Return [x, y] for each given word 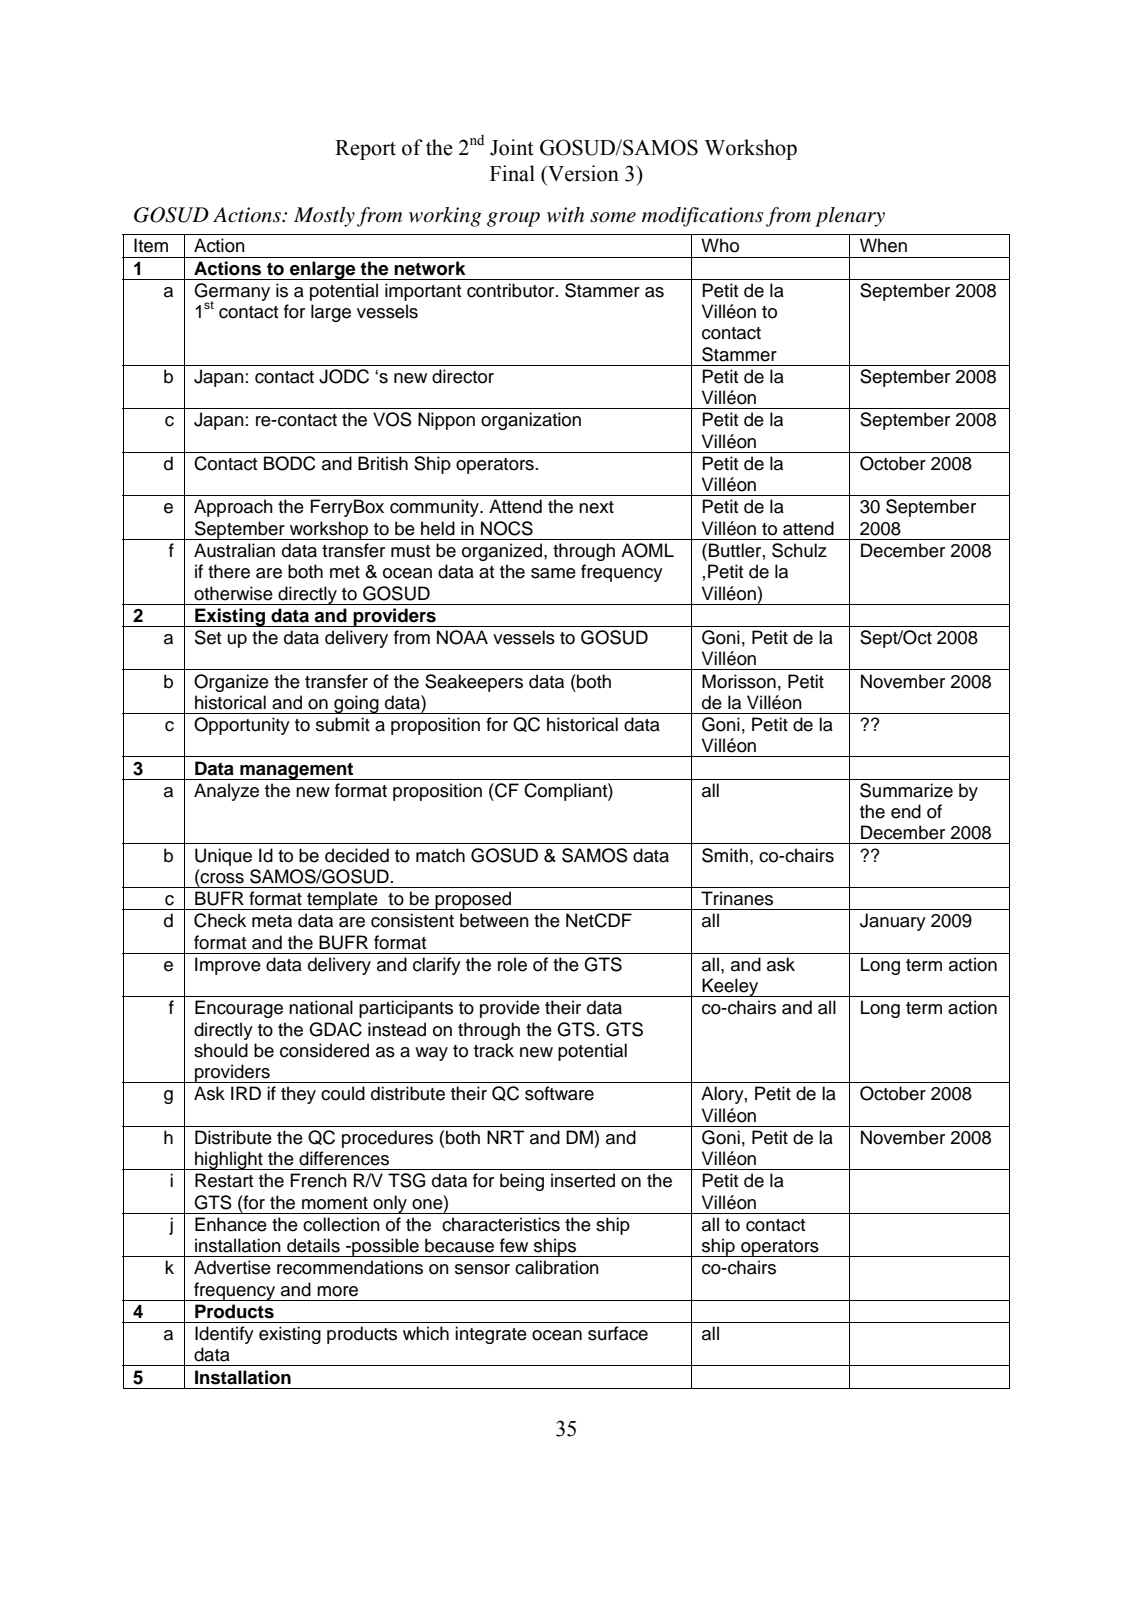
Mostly [324, 217]
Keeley [731, 987]
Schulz [799, 550]
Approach [233, 508]
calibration [557, 1267]
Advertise [232, 1267]
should [221, 1050]
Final [512, 173]
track [494, 1050]
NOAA [462, 637]
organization [531, 421]
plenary [850, 217]
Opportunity [242, 726]
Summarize [906, 790]
